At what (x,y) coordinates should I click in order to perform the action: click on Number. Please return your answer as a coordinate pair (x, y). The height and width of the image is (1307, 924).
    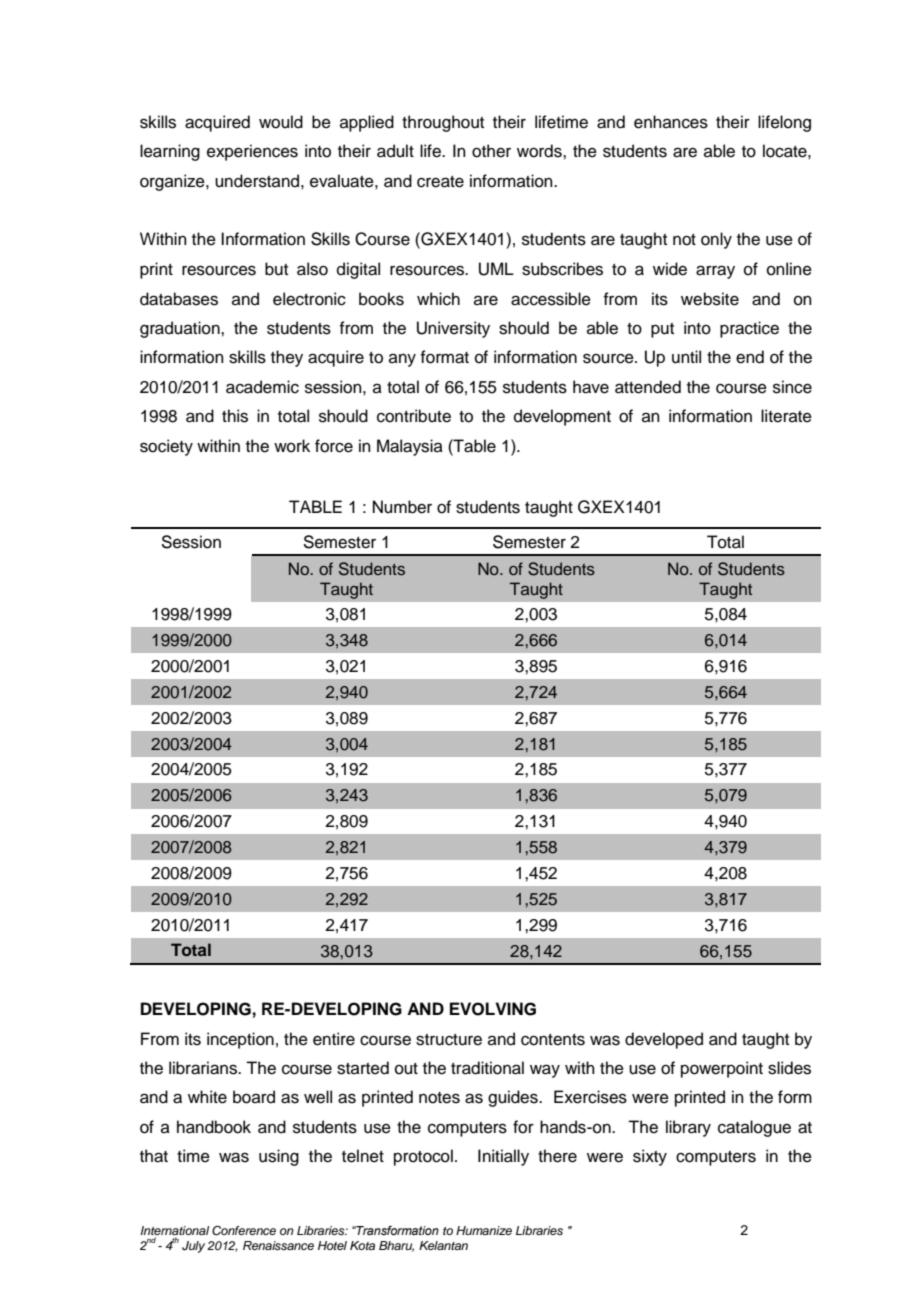
    Looking at the image, I should click on (402, 507).
